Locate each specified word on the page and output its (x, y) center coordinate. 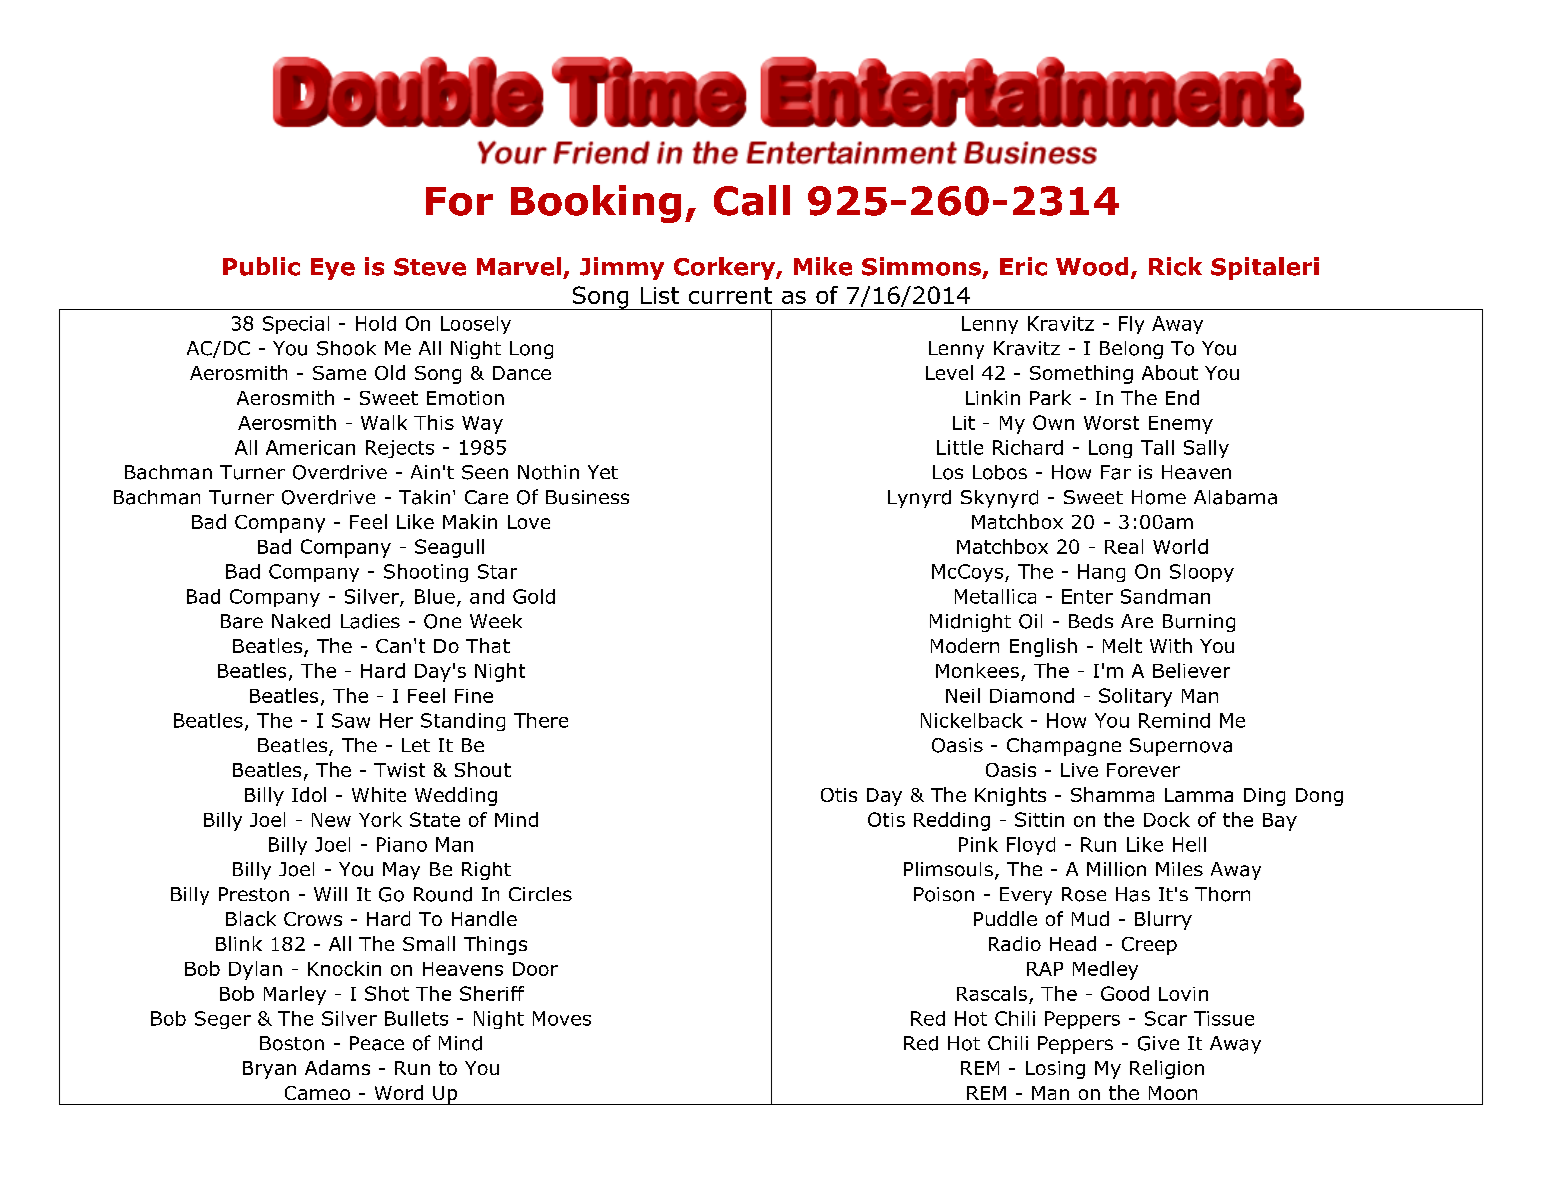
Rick (1175, 266)
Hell (1189, 844)
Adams (337, 1067)
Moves (562, 1018)
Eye (333, 269)
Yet (603, 472)
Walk (384, 422)
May (401, 871)
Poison (944, 894)
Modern (965, 645)
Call (752, 200)
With (1171, 645)
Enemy (1181, 425)
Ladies (370, 621)
